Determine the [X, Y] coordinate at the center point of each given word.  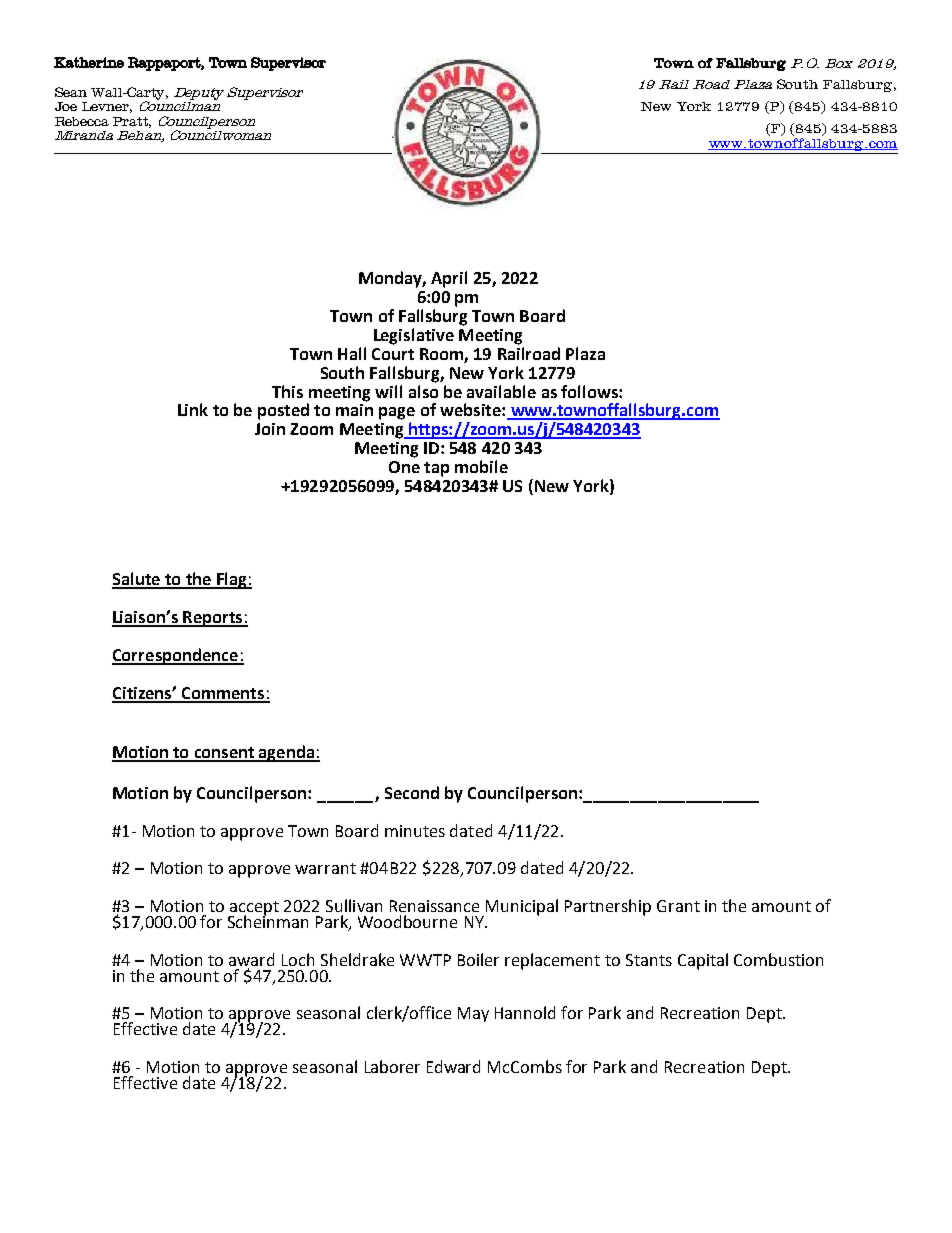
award [251, 959]
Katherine [89, 62]
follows [590, 391]
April [449, 279]
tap [436, 469]
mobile [481, 466]
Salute [137, 580]
